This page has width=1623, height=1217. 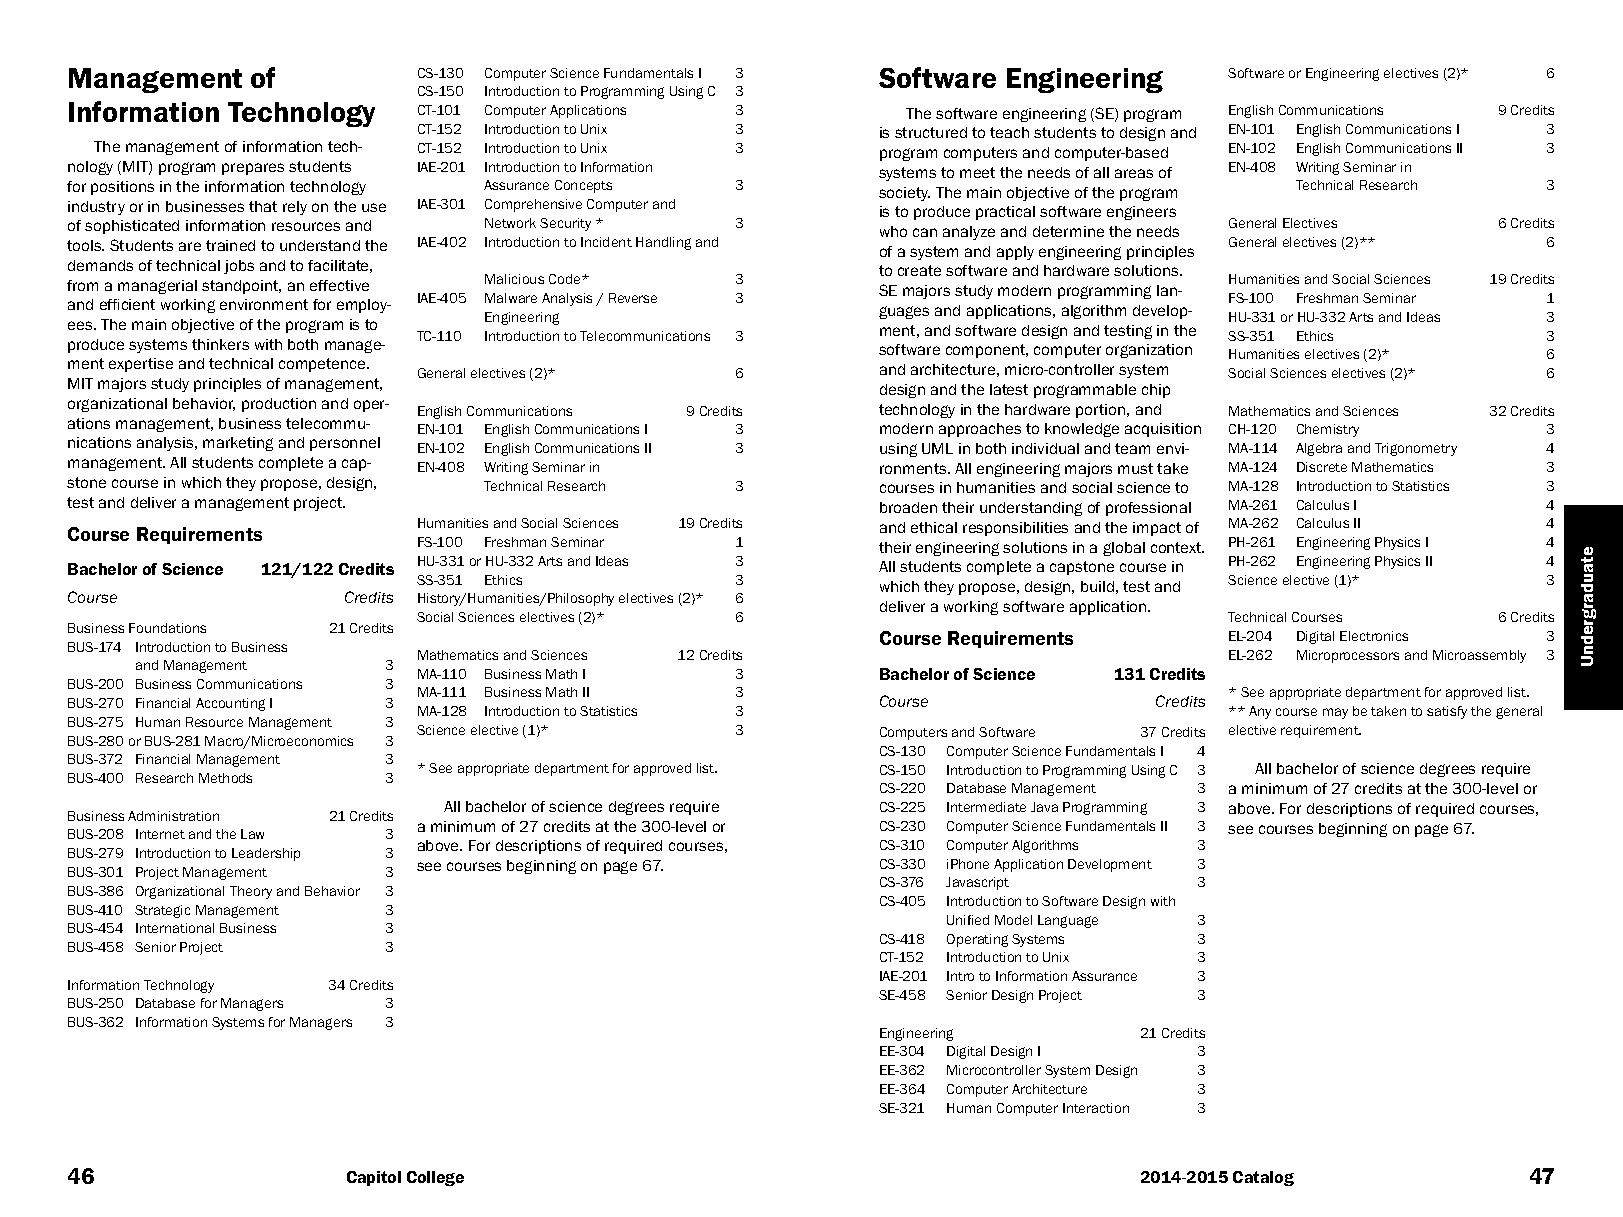 What do you see at coordinates (1134, 173) in the page?
I see `areas` at bounding box center [1134, 173].
